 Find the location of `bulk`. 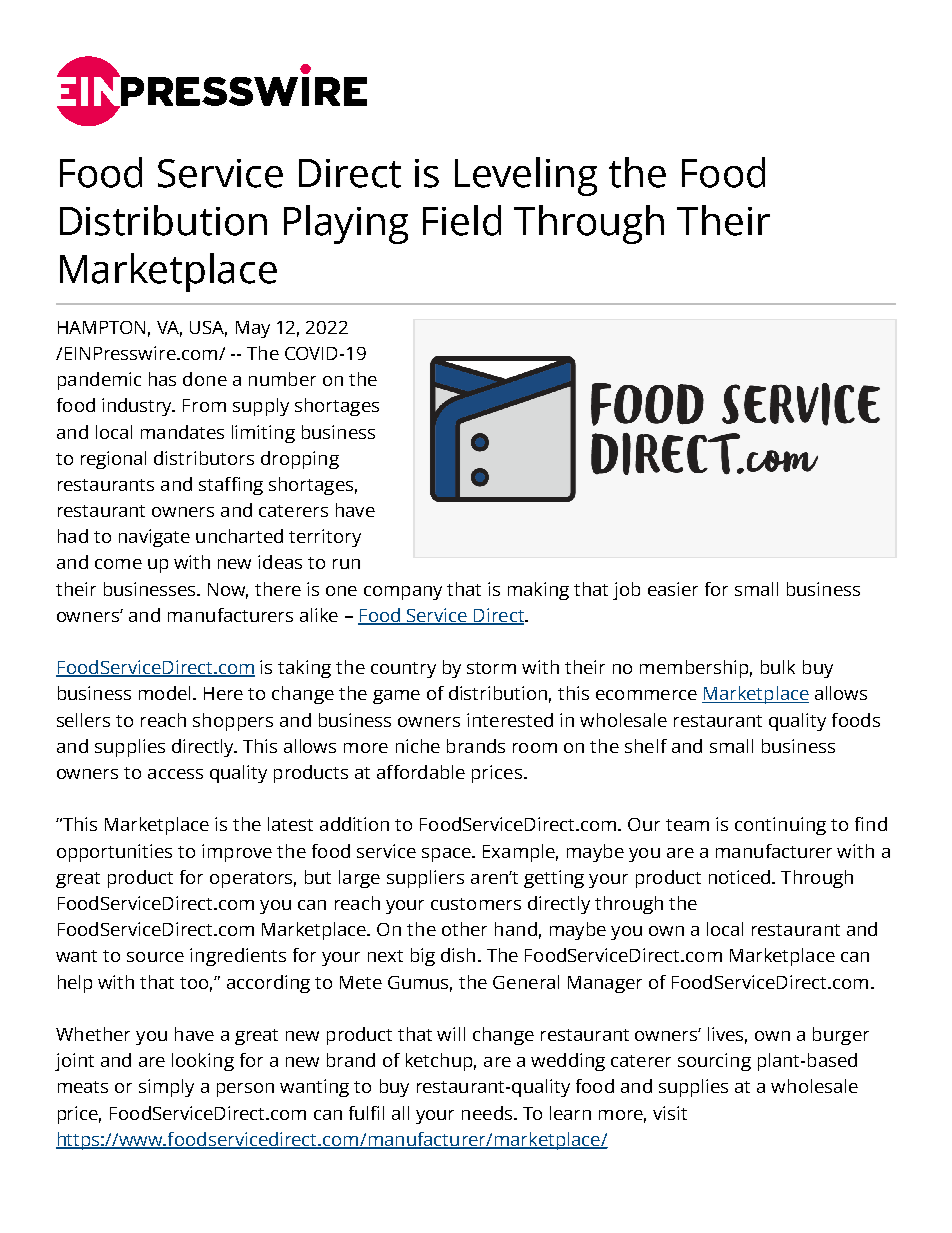

bulk is located at coordinates (778, 667).
